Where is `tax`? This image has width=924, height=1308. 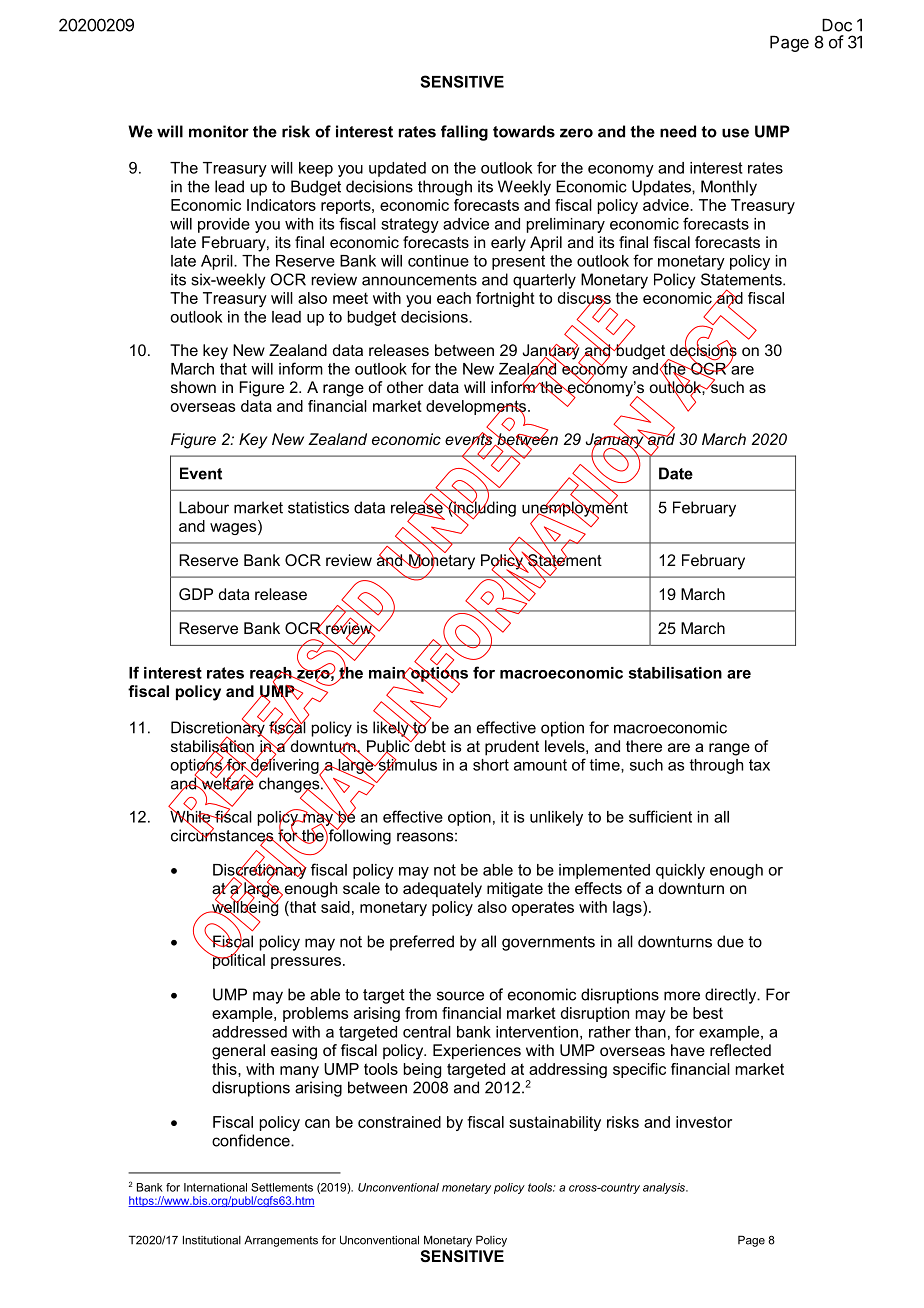
tax is located at coordinates (759, 765).
